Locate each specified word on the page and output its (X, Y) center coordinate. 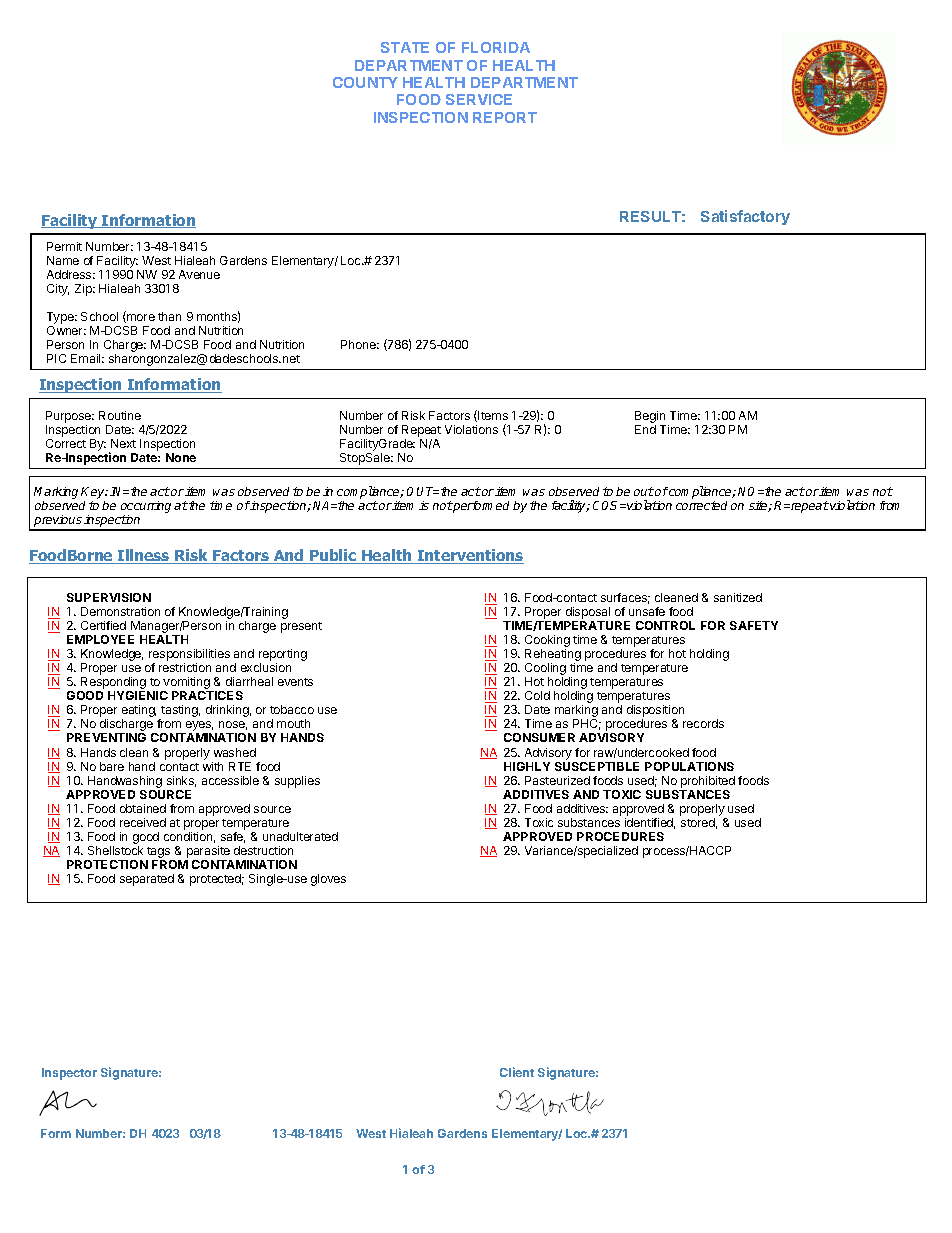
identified (650, 823)
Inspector (69, 1074)
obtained (143, 808)
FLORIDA (496, 47)
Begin (650, 418)
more (140, 318)
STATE (405, 47)
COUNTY (365, 82)
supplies (297, 782)
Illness (144, 556)
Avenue (199, 274)
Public (333, 556)
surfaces (625, 598)
